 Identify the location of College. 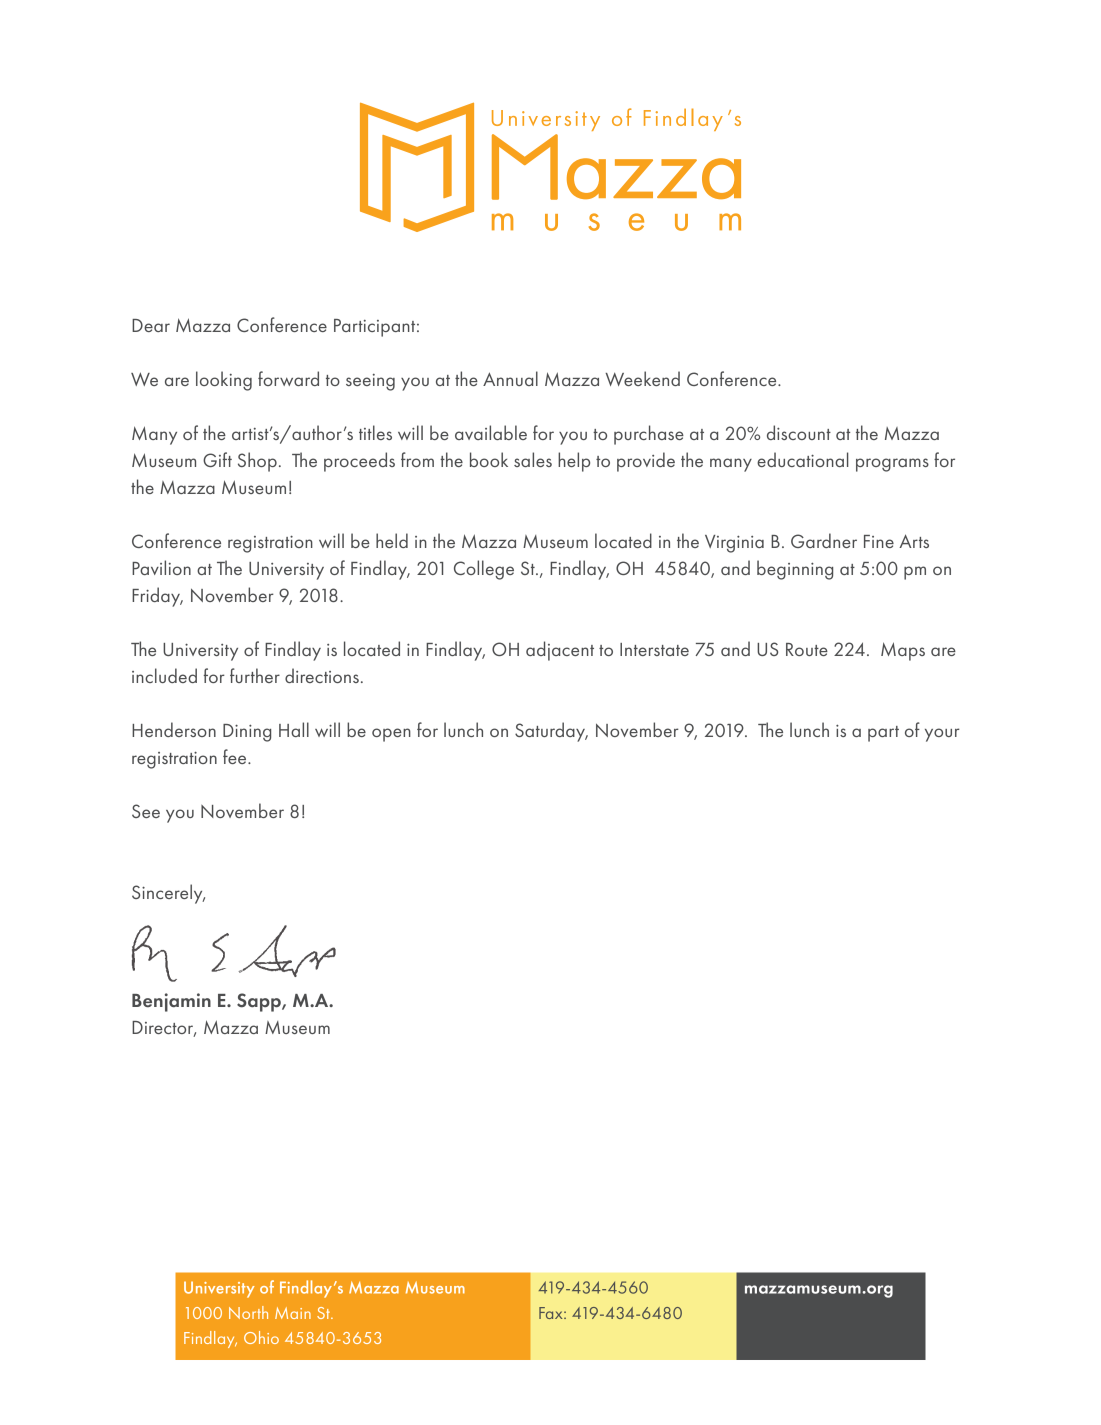
(484, 570).
